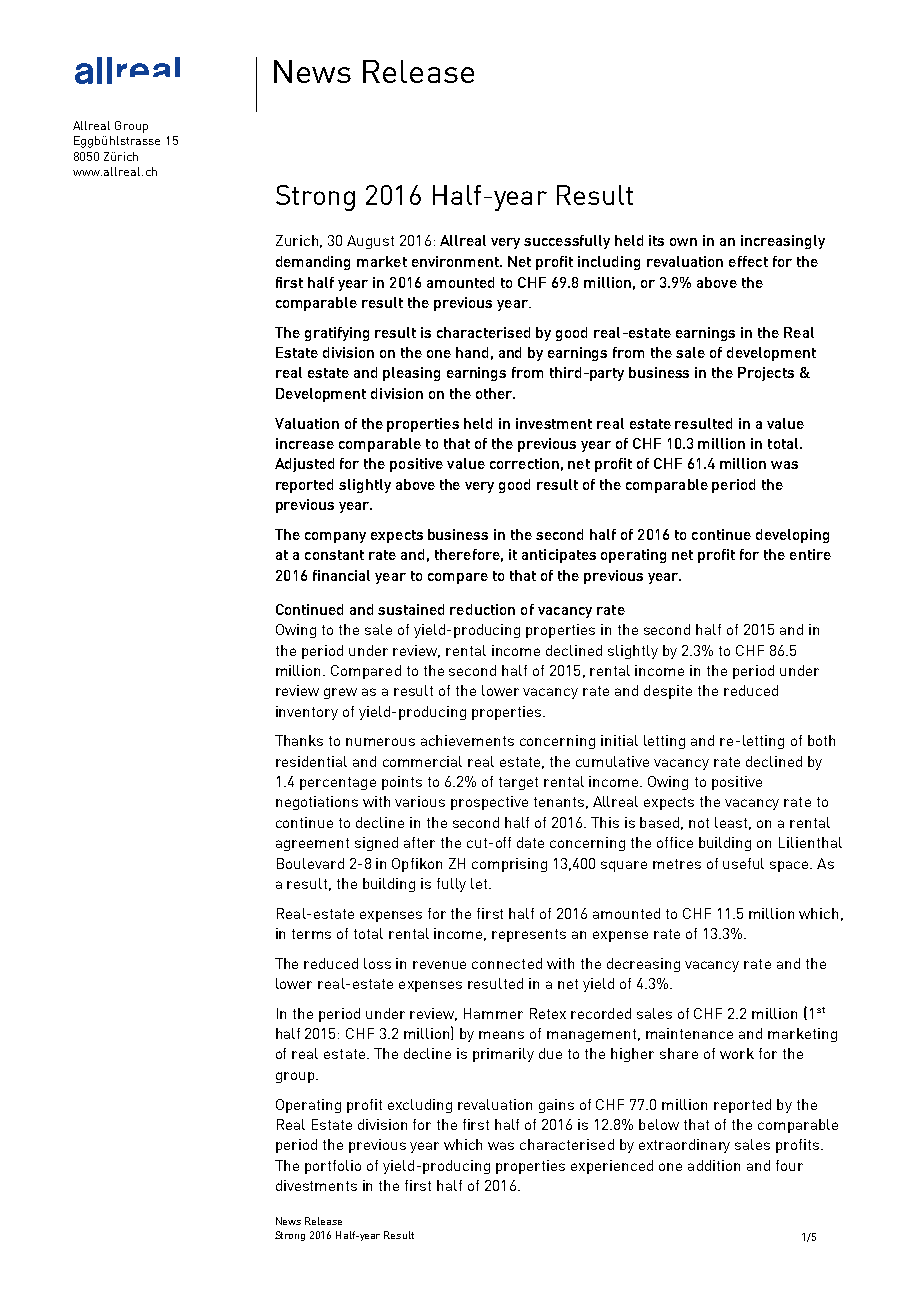 The image size is (924, 1308). I want to click on useful, so click(743, 863).
